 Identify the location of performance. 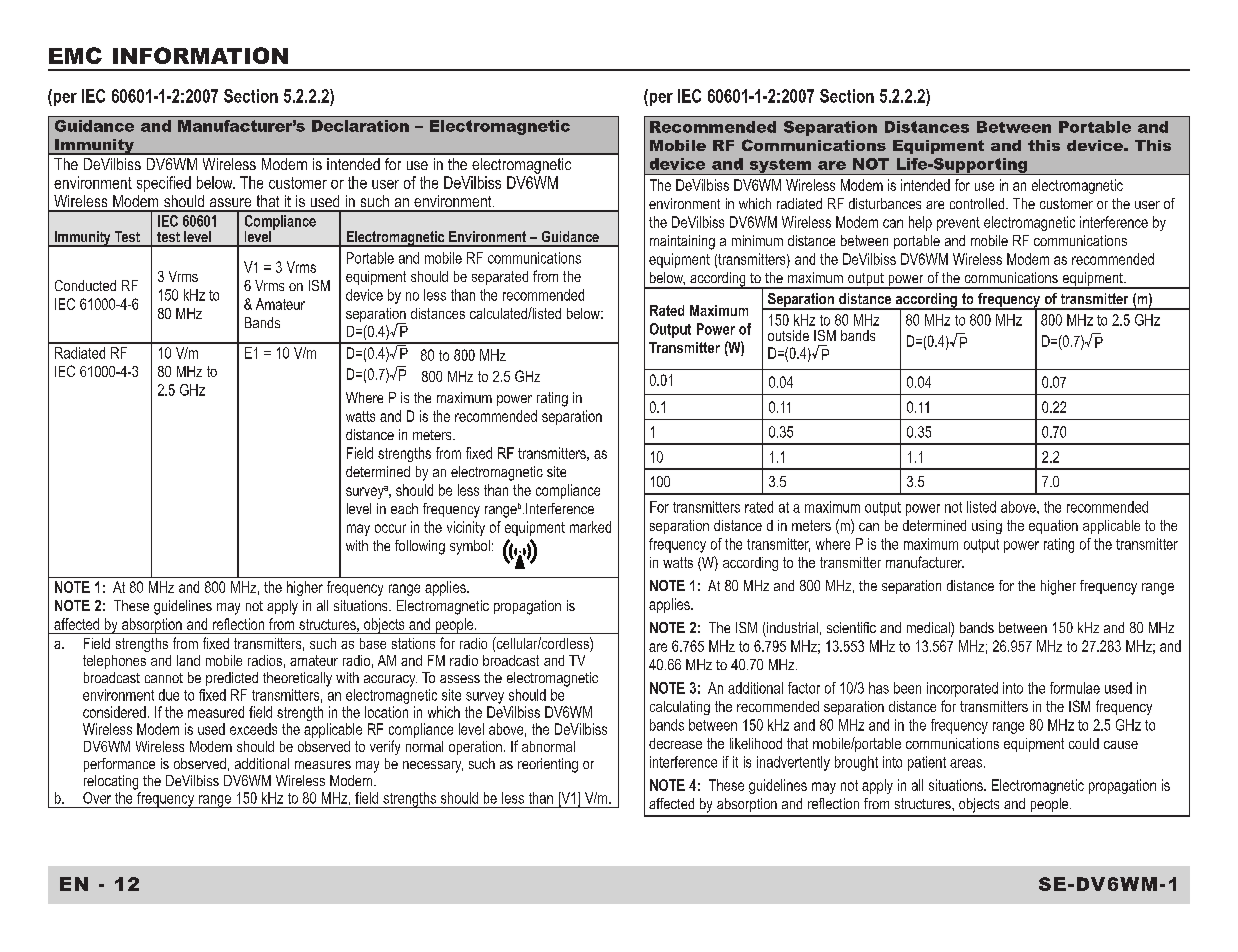
(119, 765).
